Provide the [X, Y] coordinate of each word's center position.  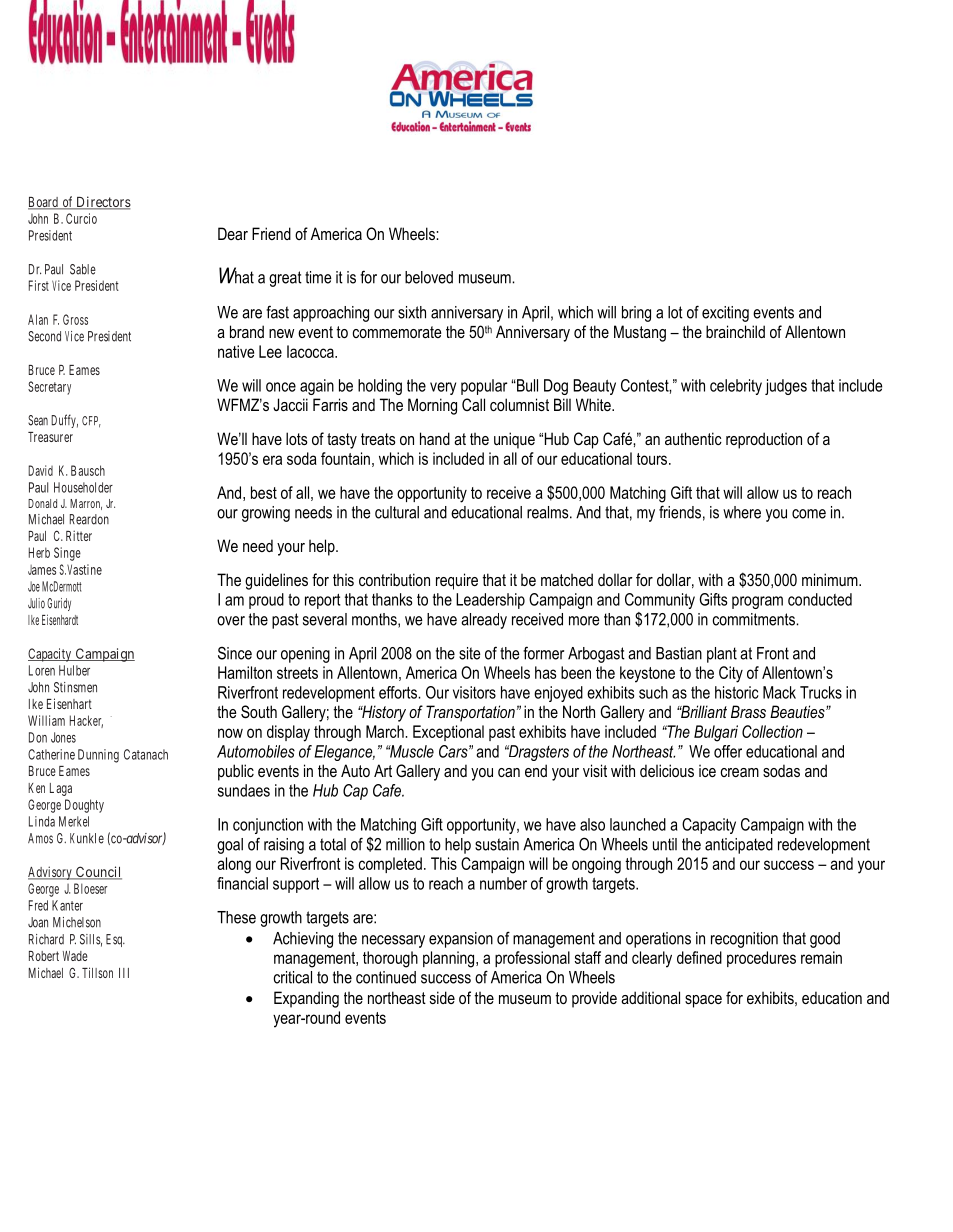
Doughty [84, 806]
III [124, 973]
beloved [429, 277]
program [757, 602]
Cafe [388, 790]
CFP [91, 422]
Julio [36, 603]
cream [740, 772]
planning [450, 959]
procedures [761, 959]
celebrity [736, 387]
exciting [725, 314]
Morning [432, 406]
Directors [102, 203]
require [457, 581]
